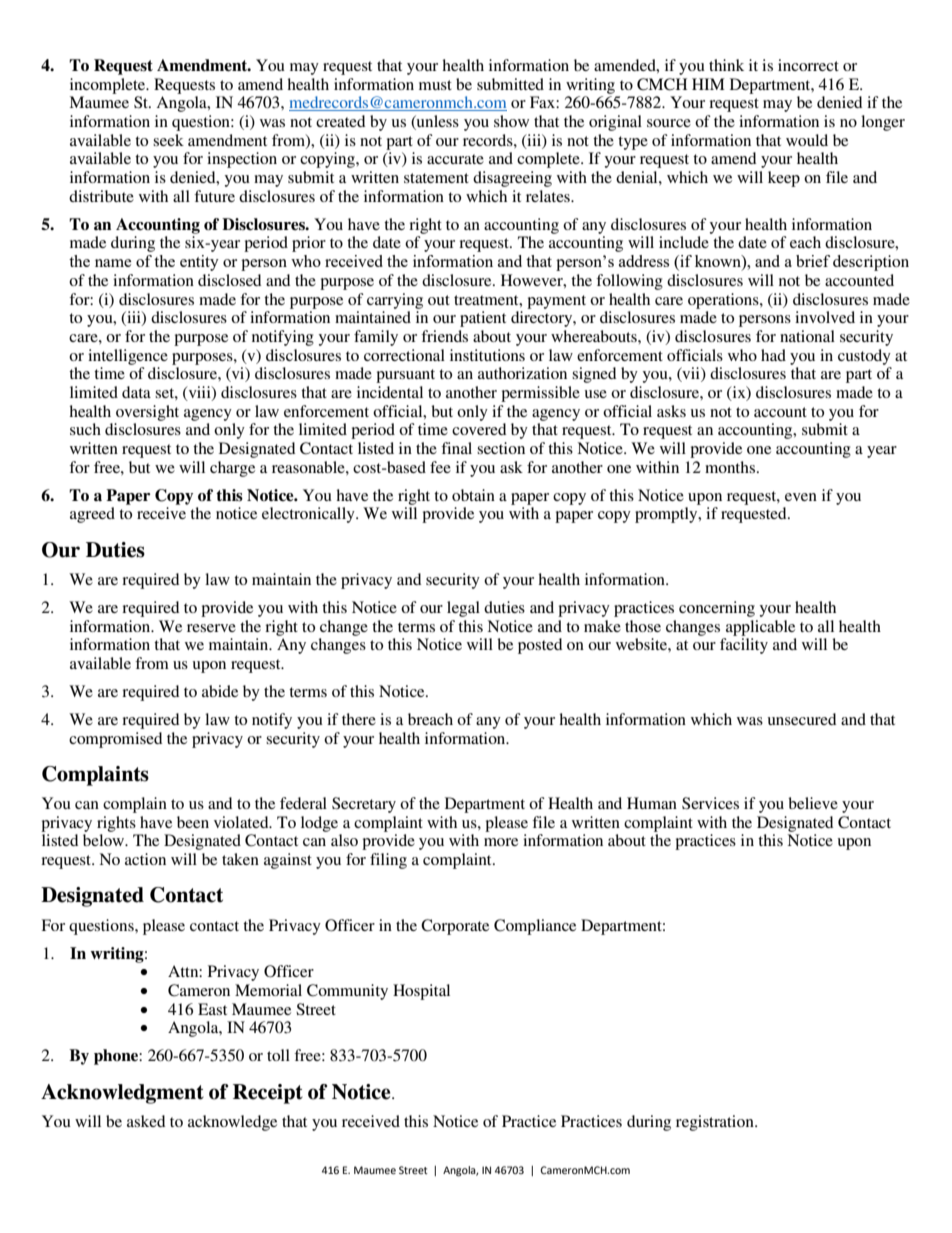 The height and width of the image is (1233, 952). I want to click on show, so click(511, 121).
